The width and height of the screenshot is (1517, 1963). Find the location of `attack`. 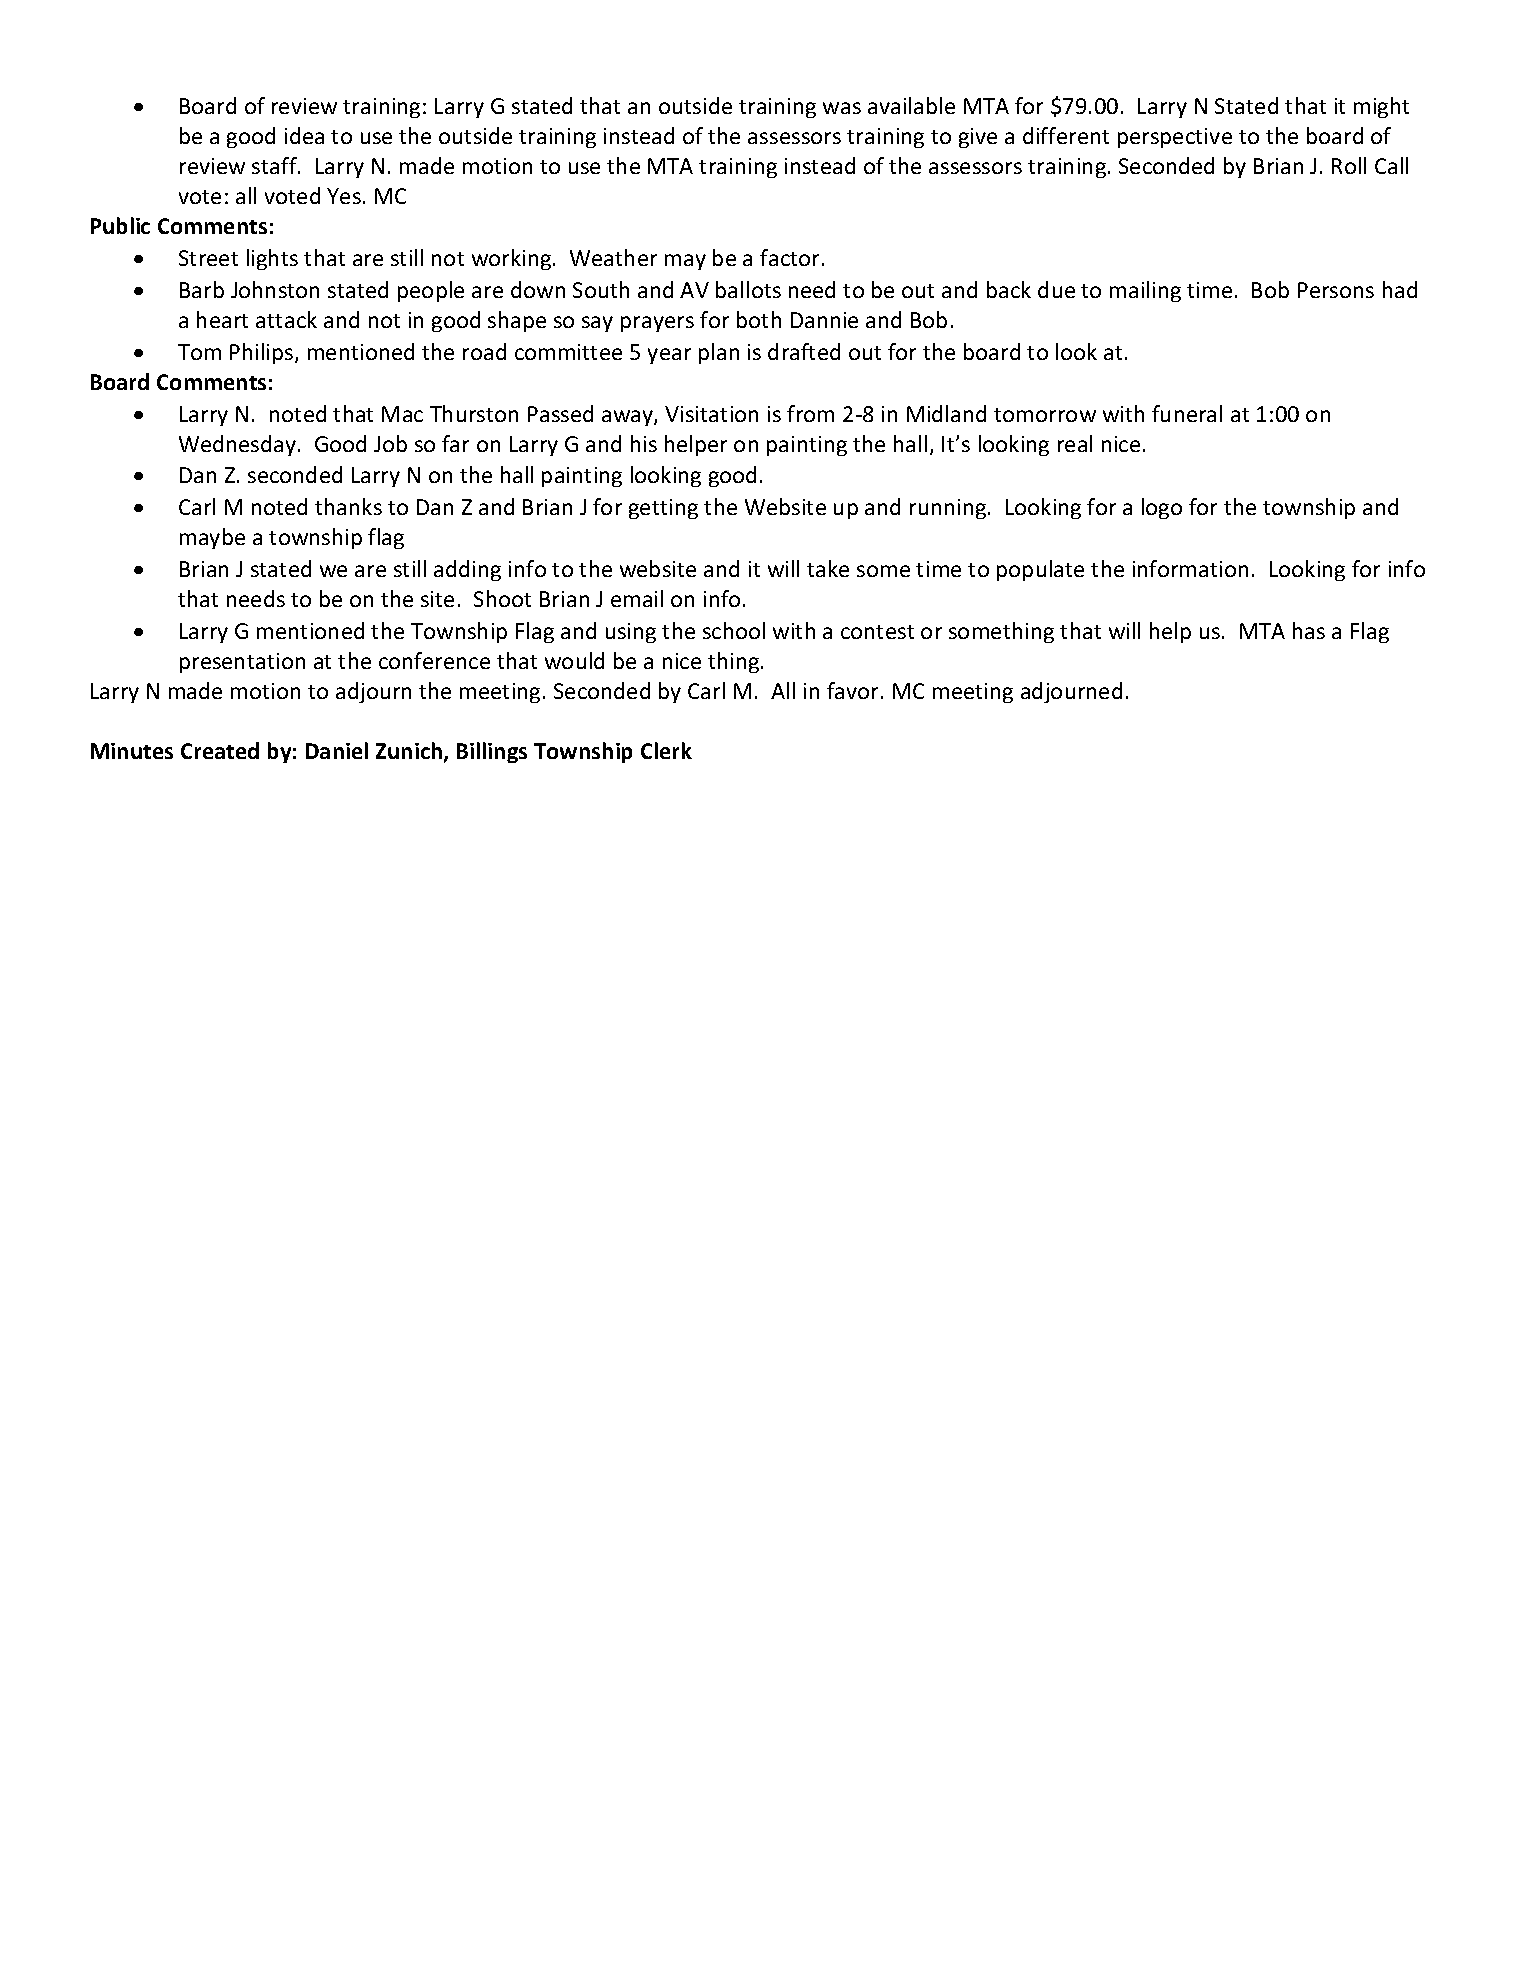

attack is located at coordinates (286, 319).
